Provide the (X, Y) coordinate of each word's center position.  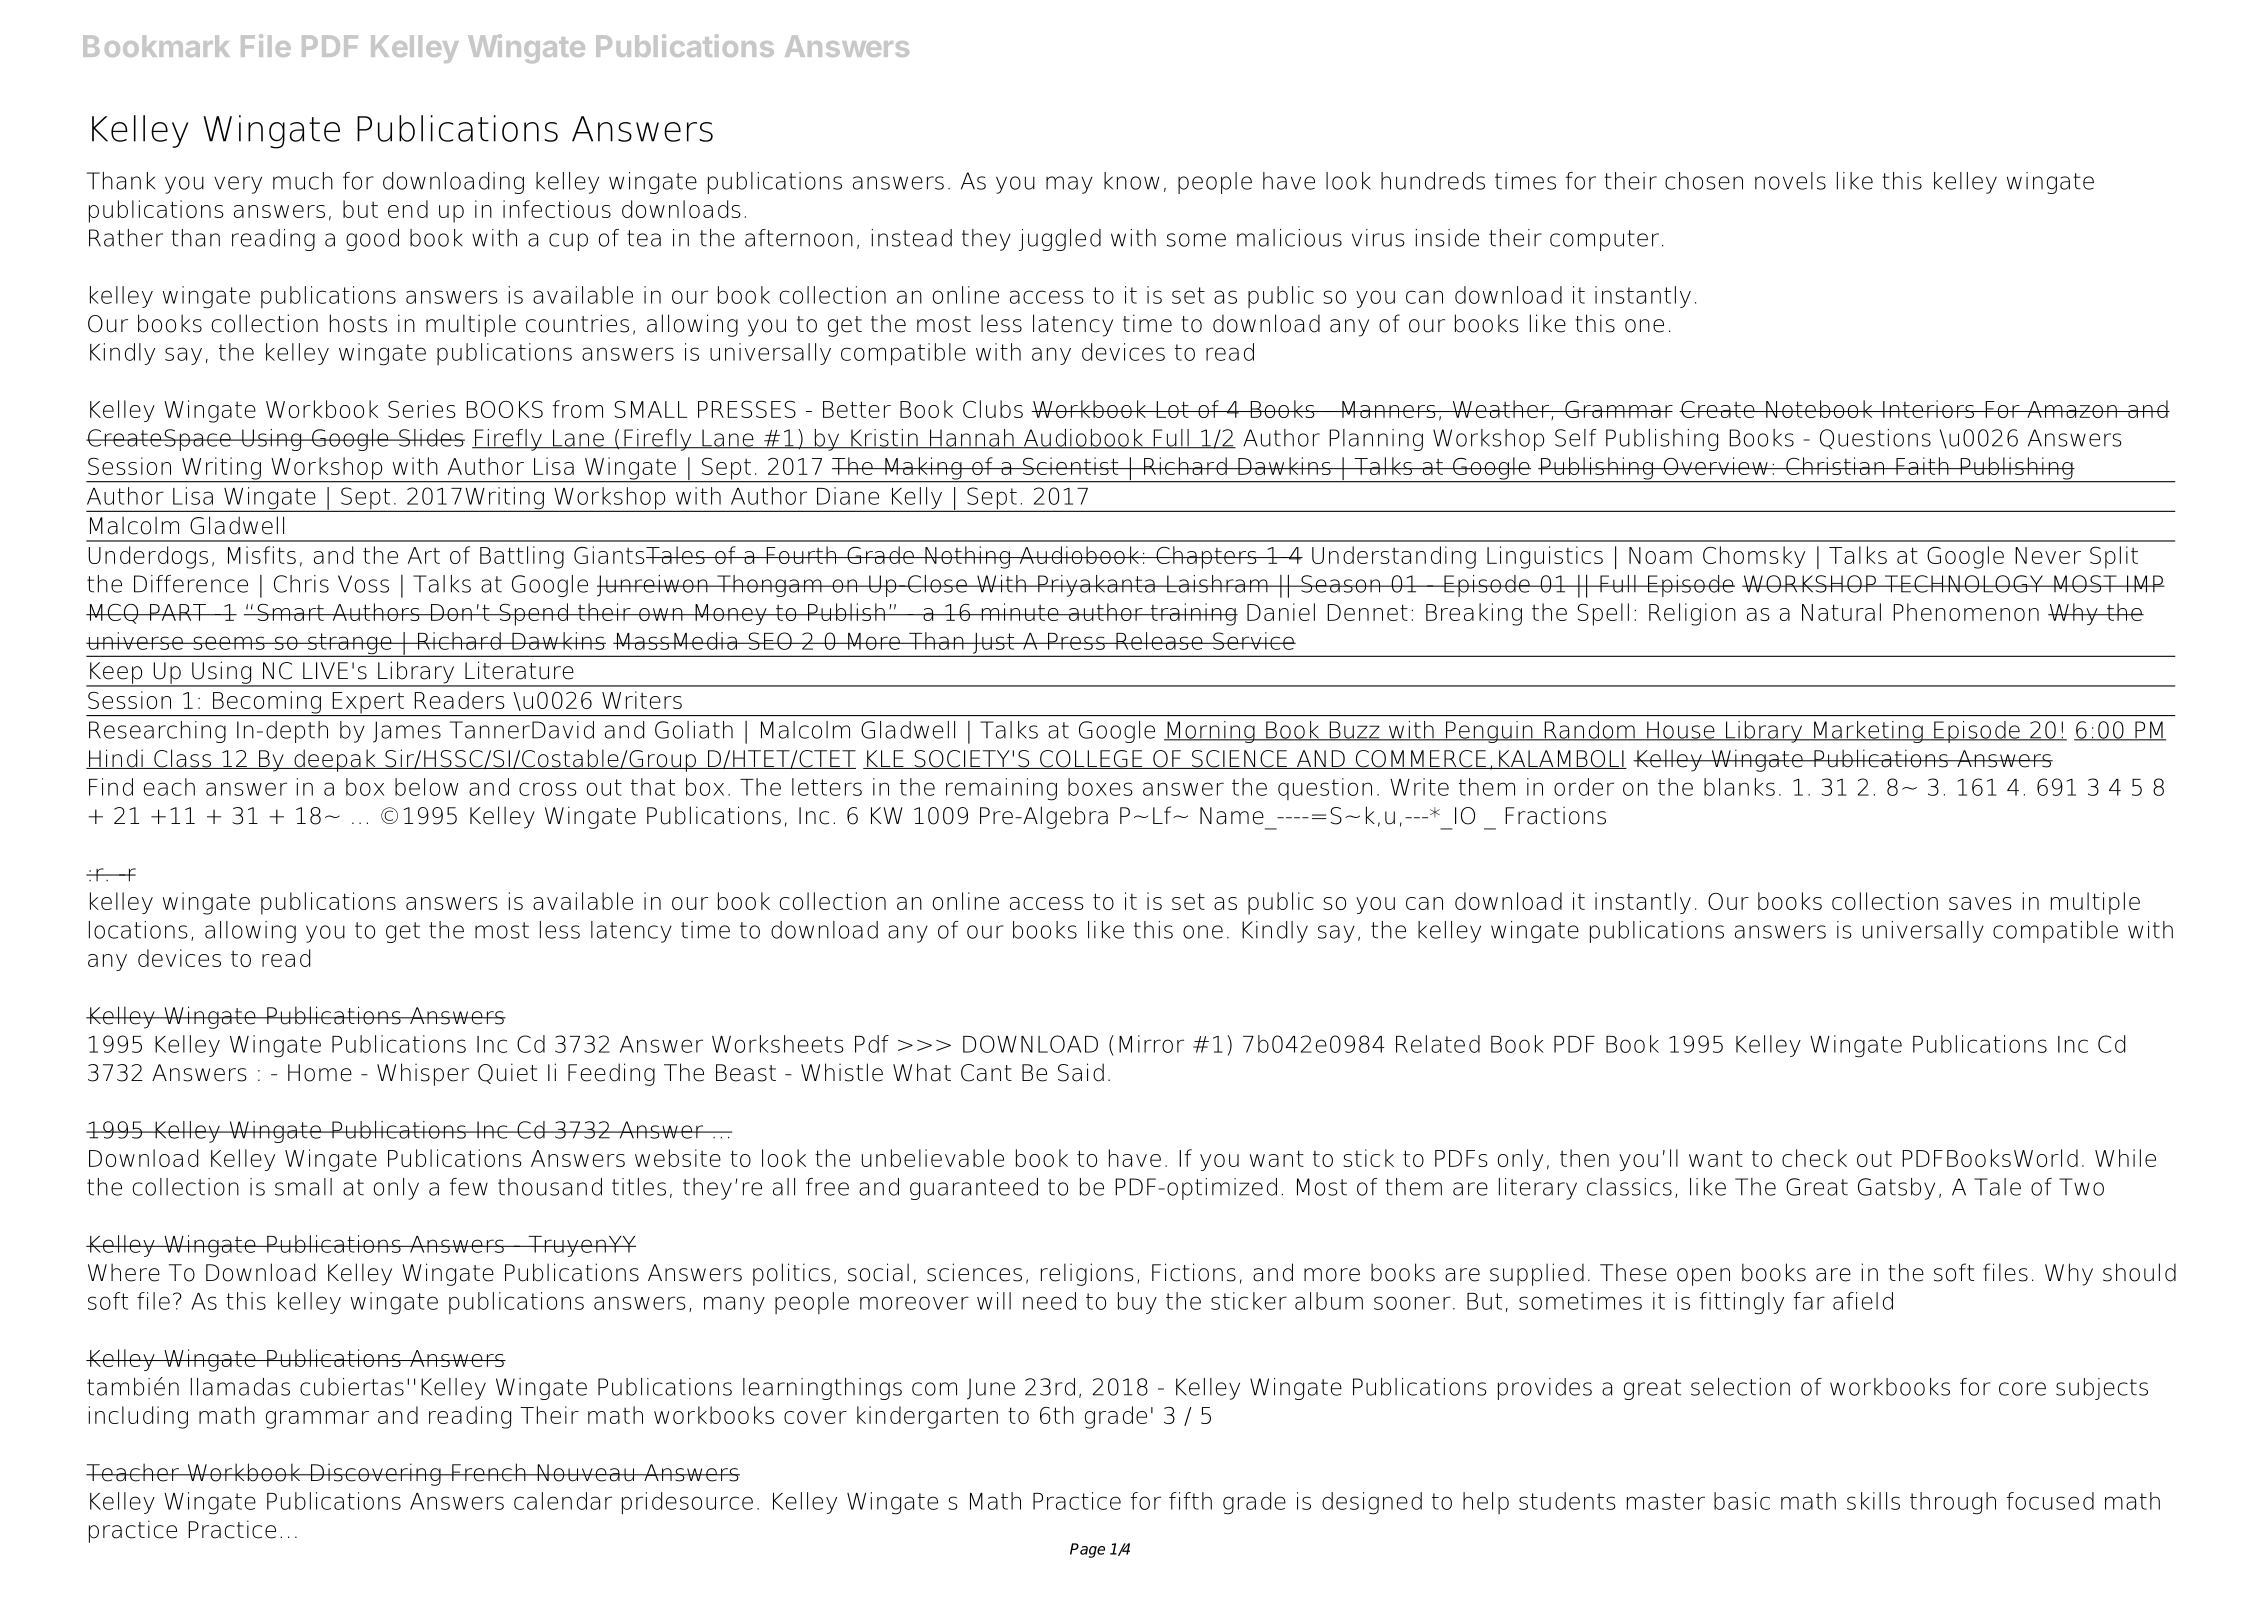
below (427, 787)
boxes (1100, 787)
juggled (1060, 240)
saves (1980, 903)
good (372, 240)
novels (1790, 181)
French (489, 1472)
